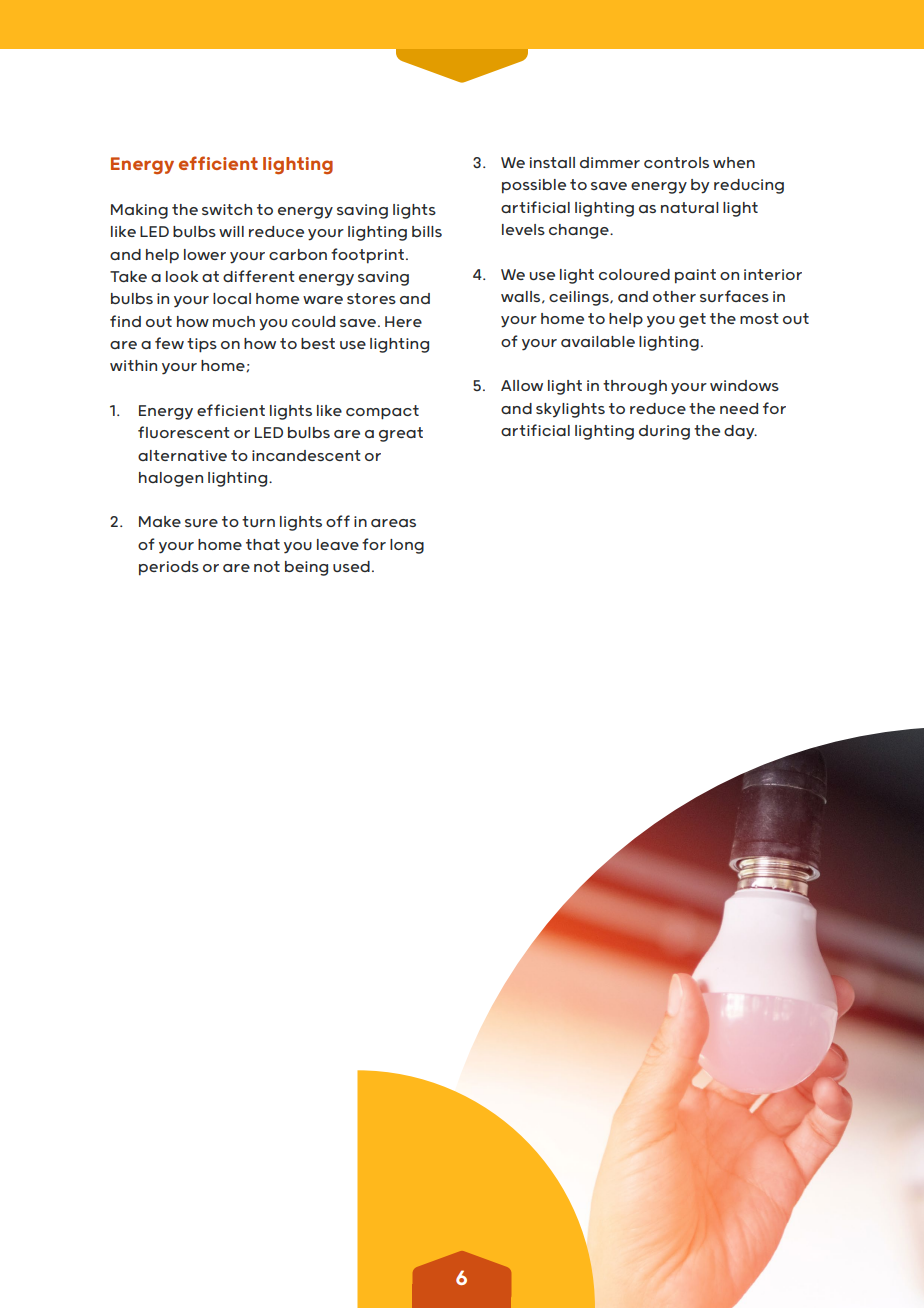 The image size is (924, 1308). I want to click on switch, so click(227, 209).
